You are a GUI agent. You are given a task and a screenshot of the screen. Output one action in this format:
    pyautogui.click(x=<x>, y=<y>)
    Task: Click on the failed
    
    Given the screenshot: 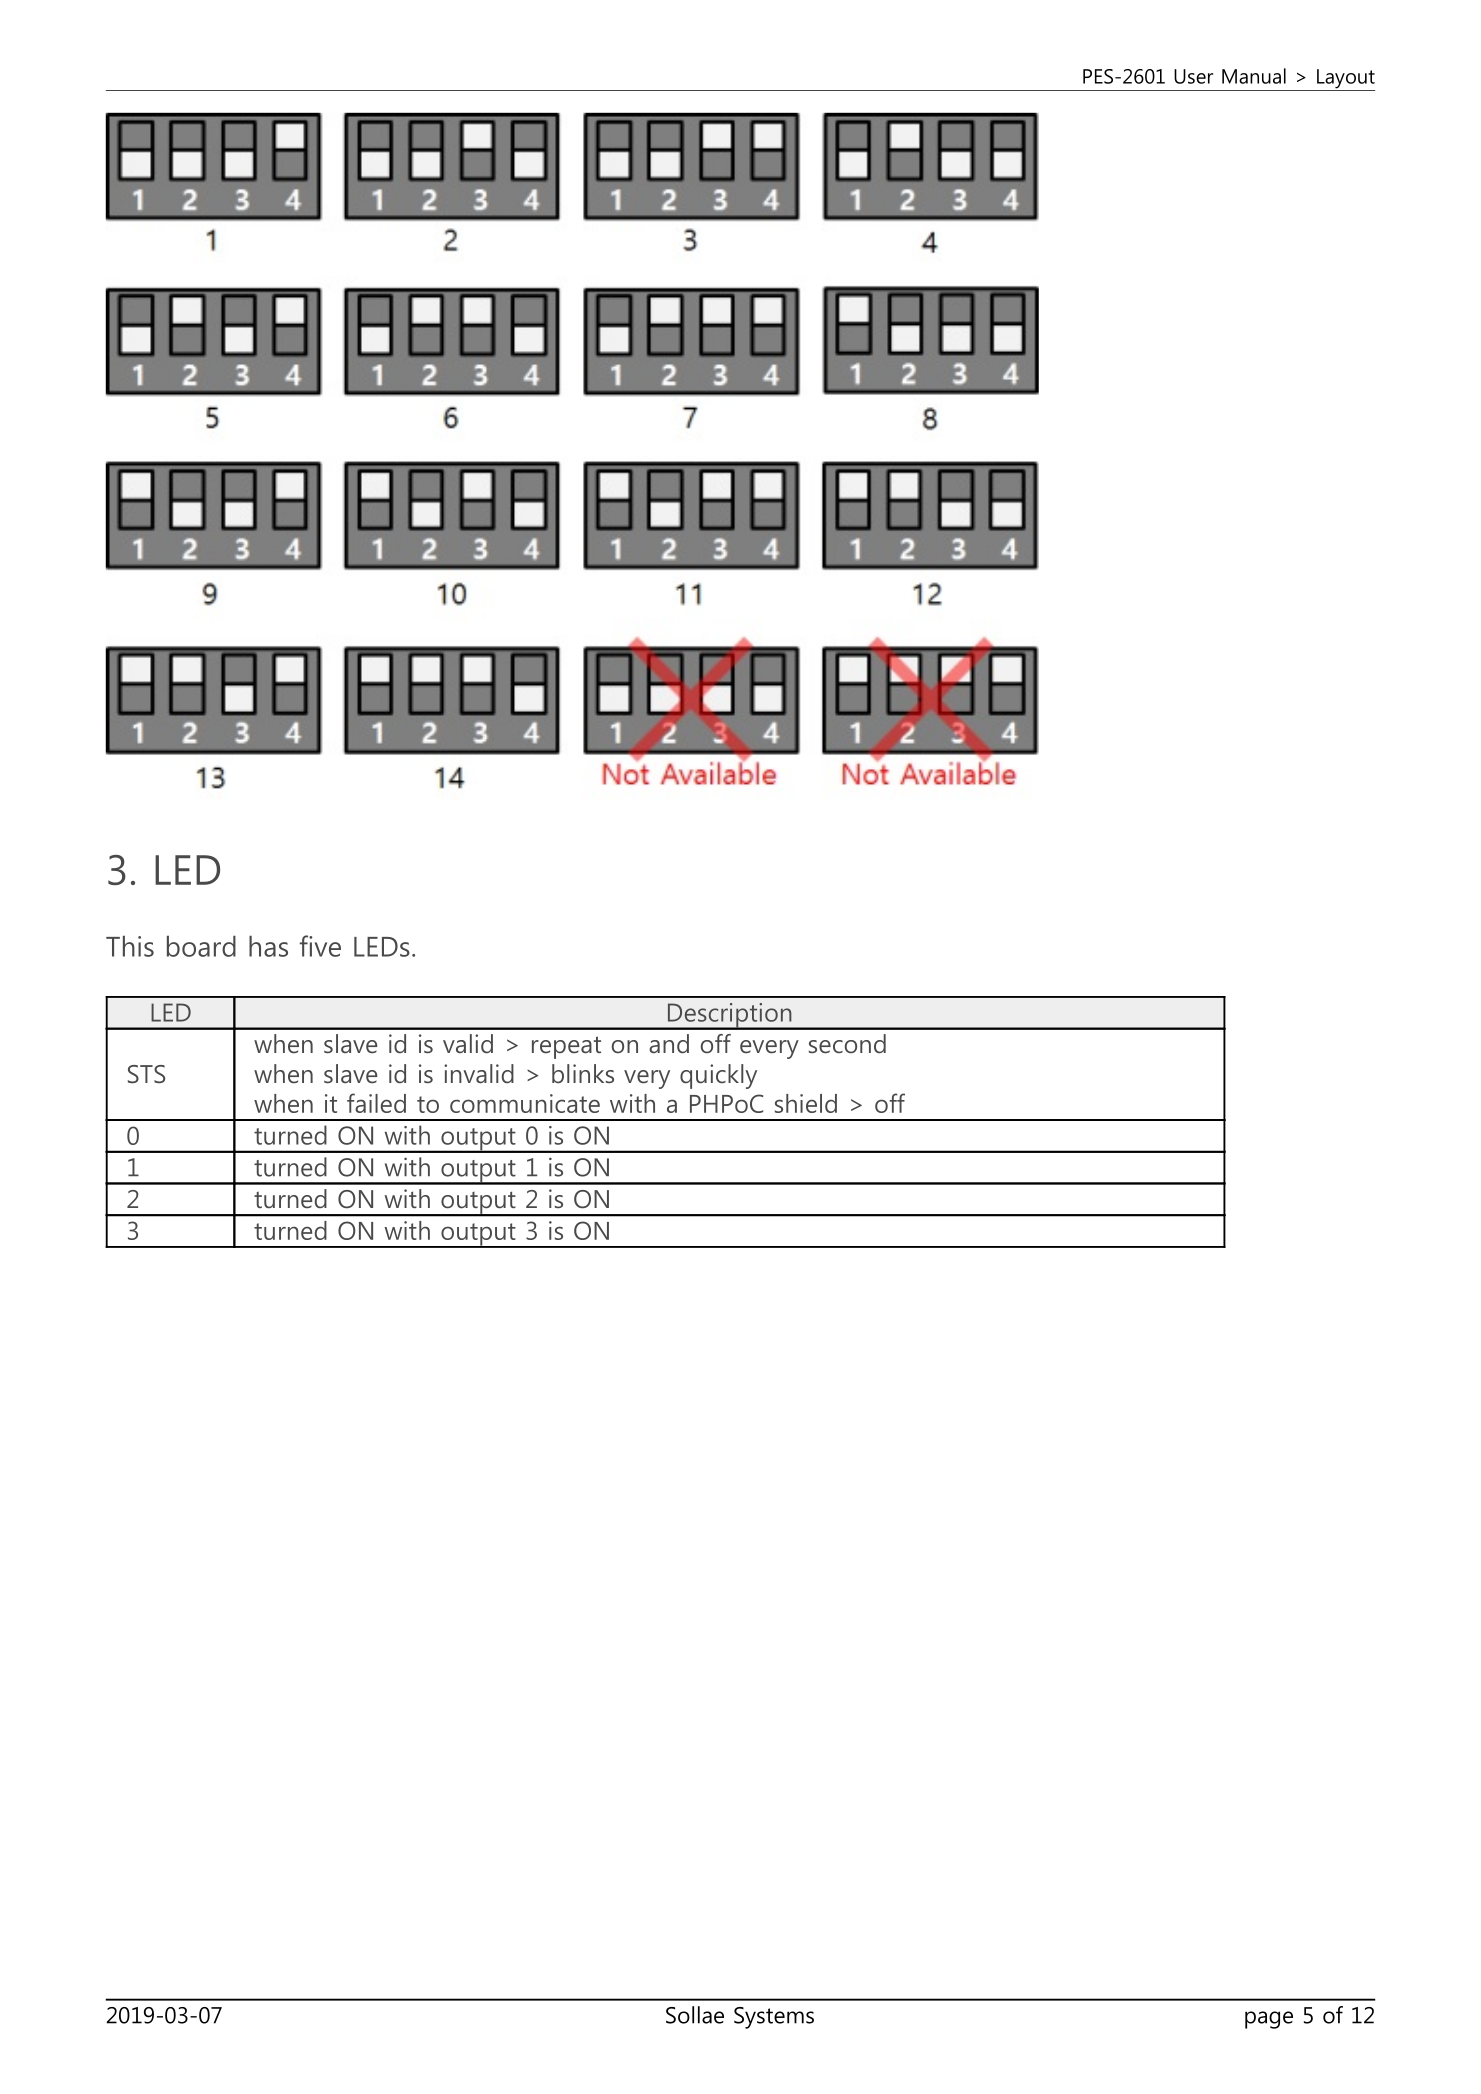 What is the action you would take?
    pyautogui.click(x=376, y=1103)
